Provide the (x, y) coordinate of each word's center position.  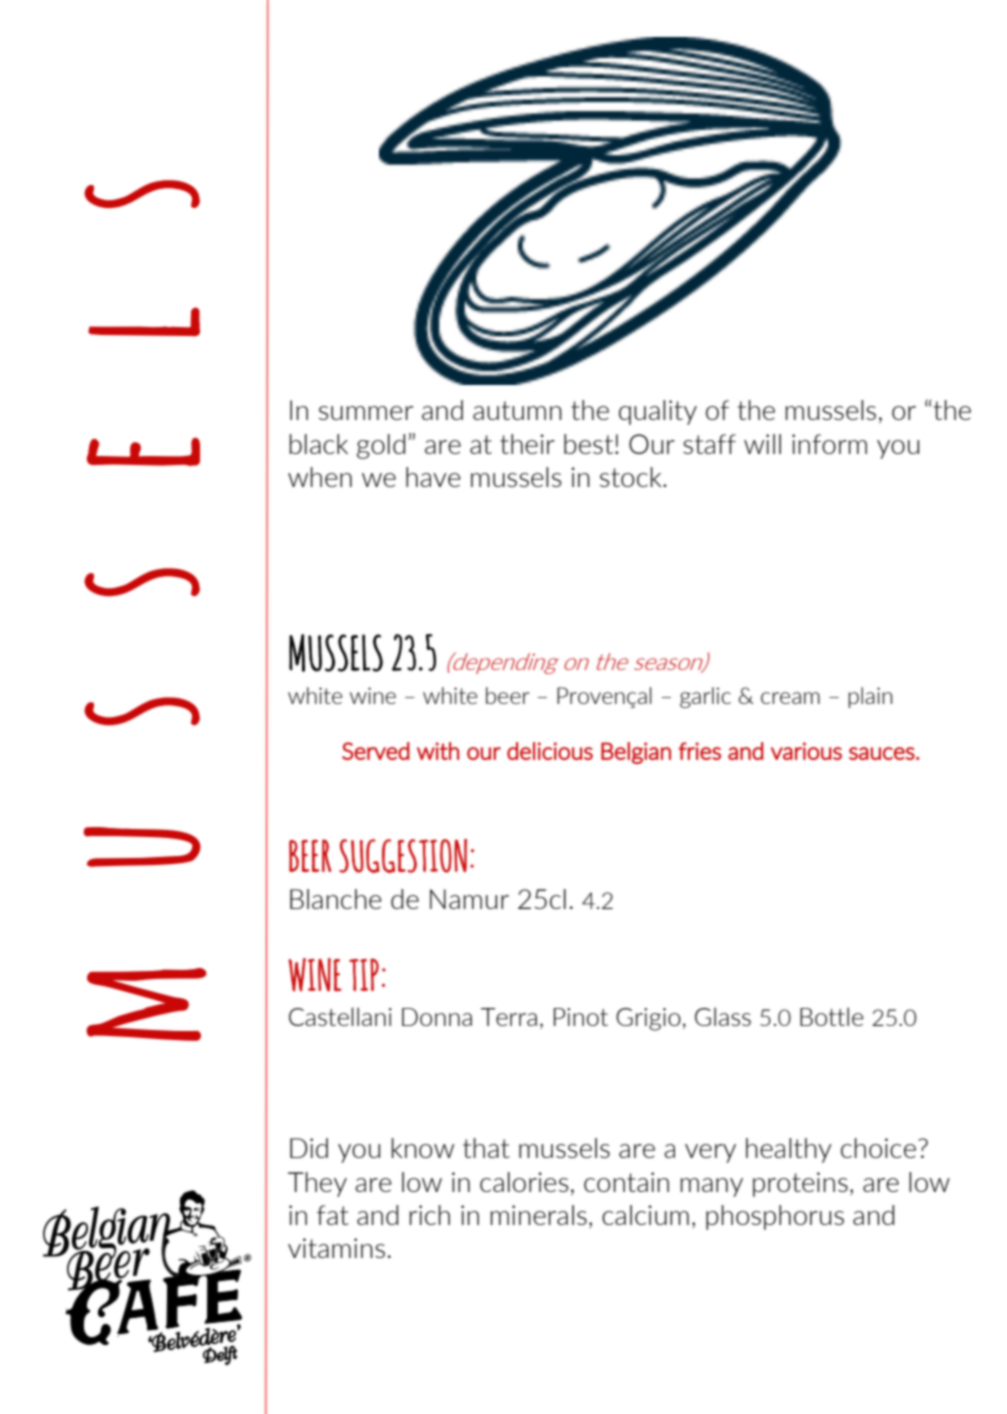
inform (829, 444)
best (590, 444)
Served (376, 751)
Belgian (636, 753)
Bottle (832, 1016)
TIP (364, 974)
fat (333, 1215)
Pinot (581, 1017)
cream (790, 698)
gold (381, 446)
